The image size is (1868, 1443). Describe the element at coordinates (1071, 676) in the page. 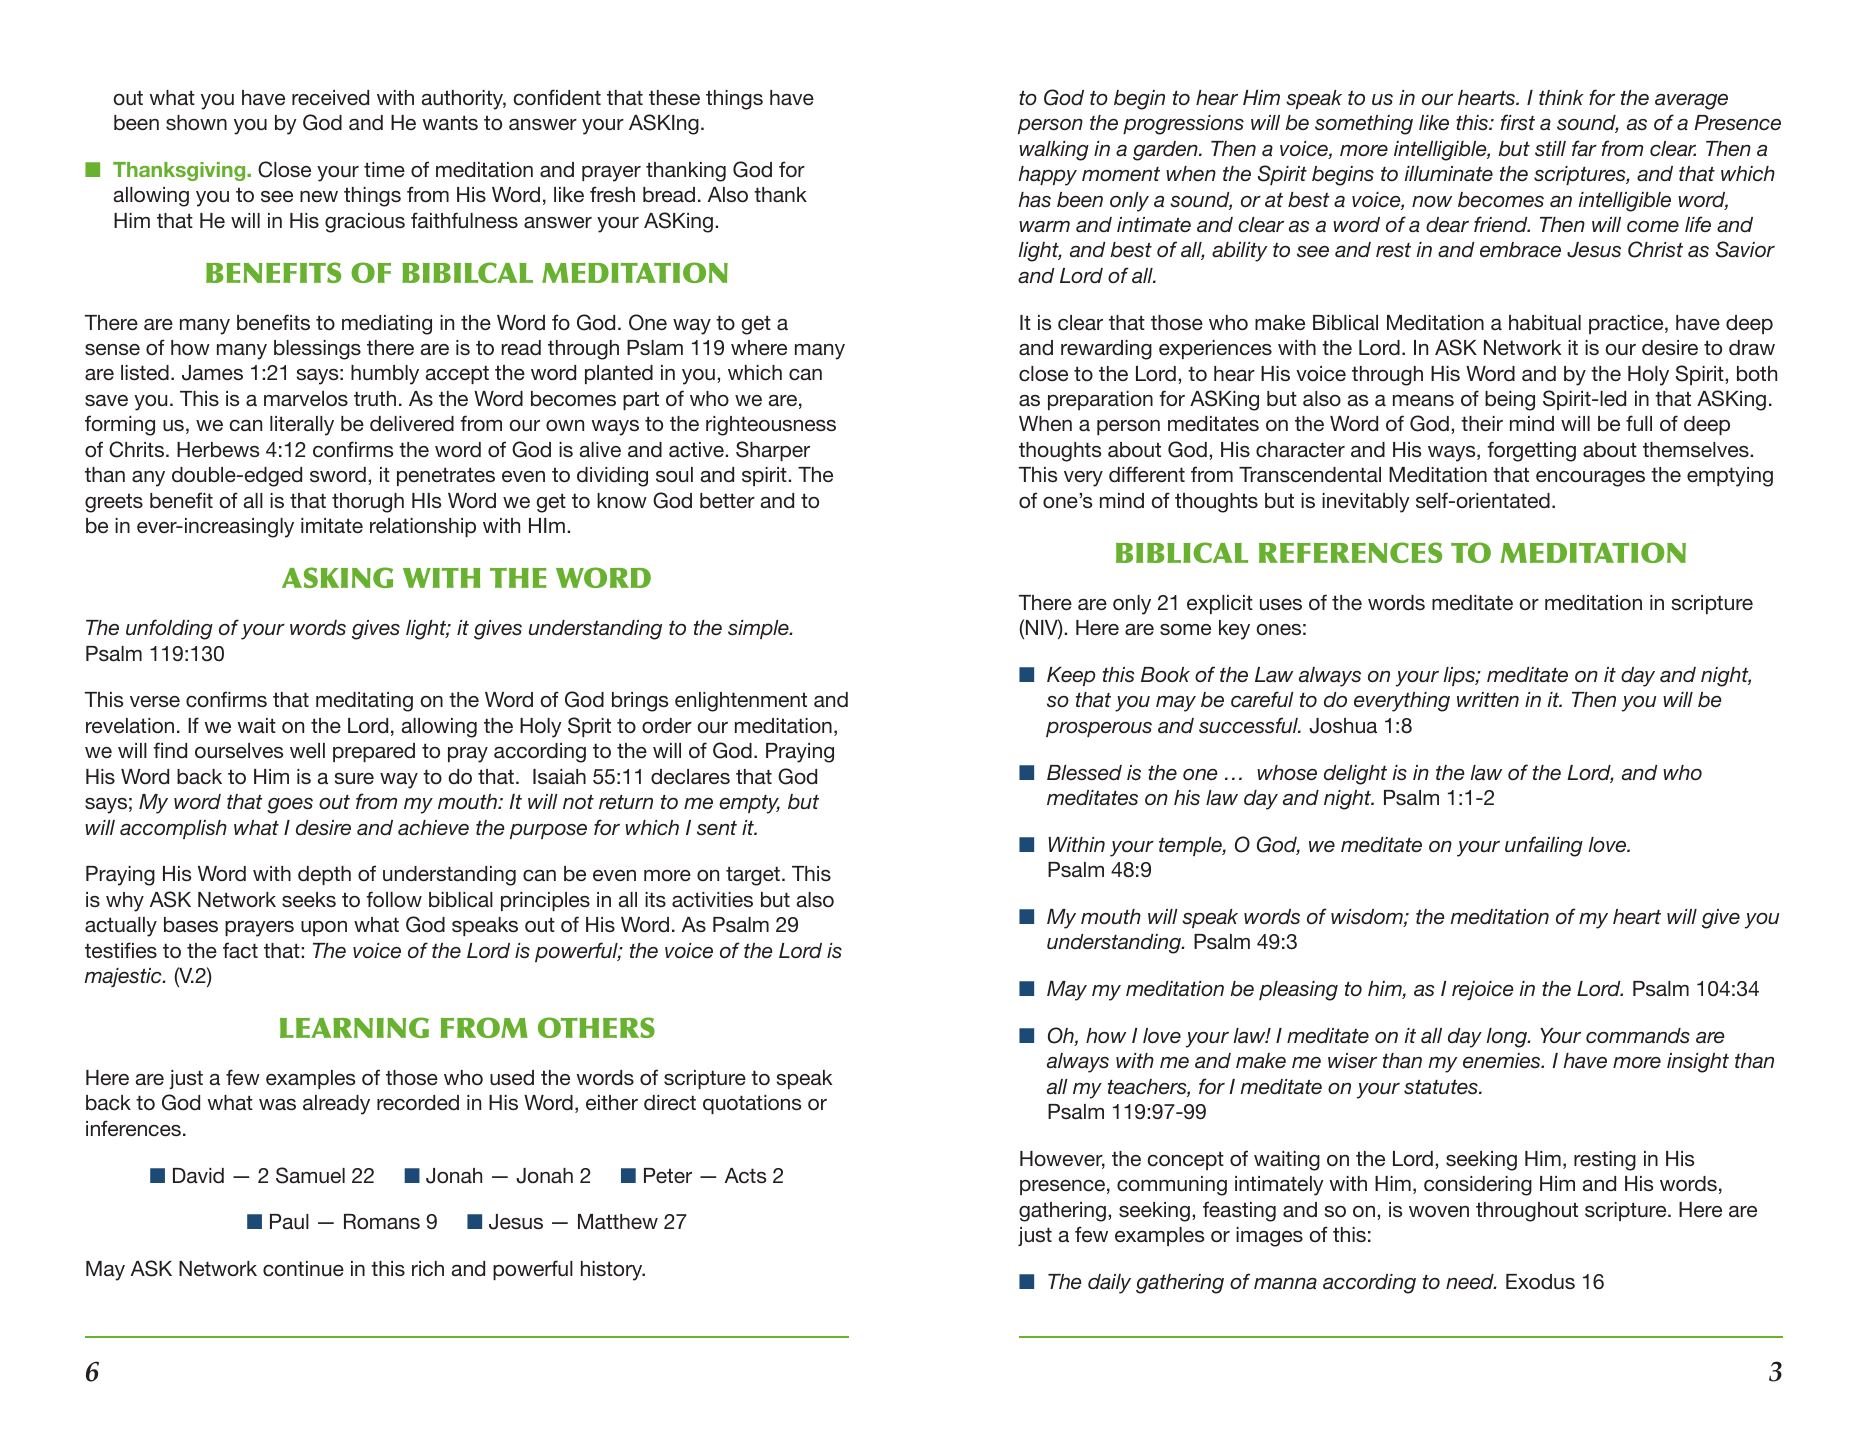

I see `Keep` at that location.
